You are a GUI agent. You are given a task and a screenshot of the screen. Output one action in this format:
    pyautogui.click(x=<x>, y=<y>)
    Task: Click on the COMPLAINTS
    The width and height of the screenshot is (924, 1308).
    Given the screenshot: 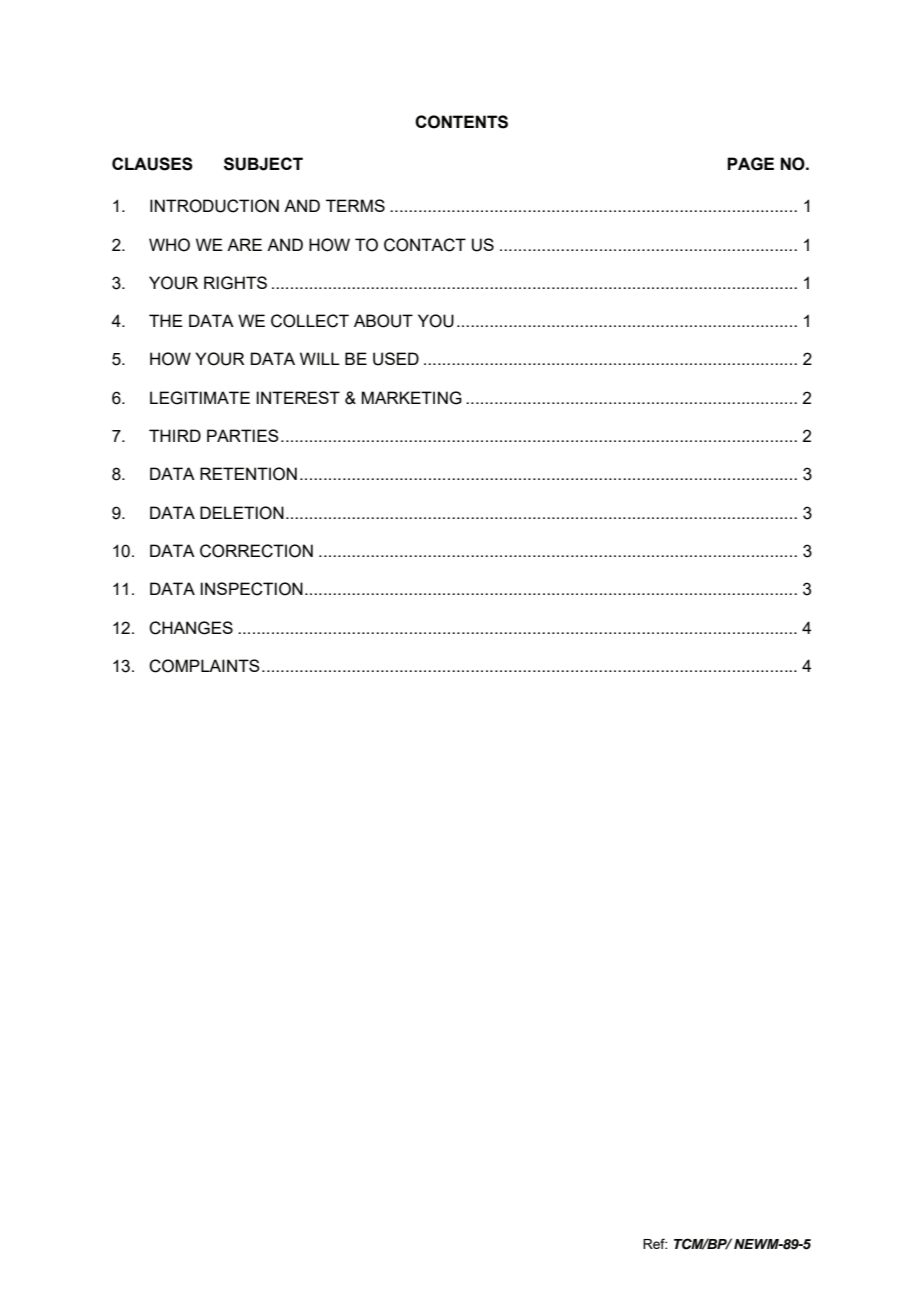 What is the action you would take?
    pyautogui.click(x=204, y=666)
